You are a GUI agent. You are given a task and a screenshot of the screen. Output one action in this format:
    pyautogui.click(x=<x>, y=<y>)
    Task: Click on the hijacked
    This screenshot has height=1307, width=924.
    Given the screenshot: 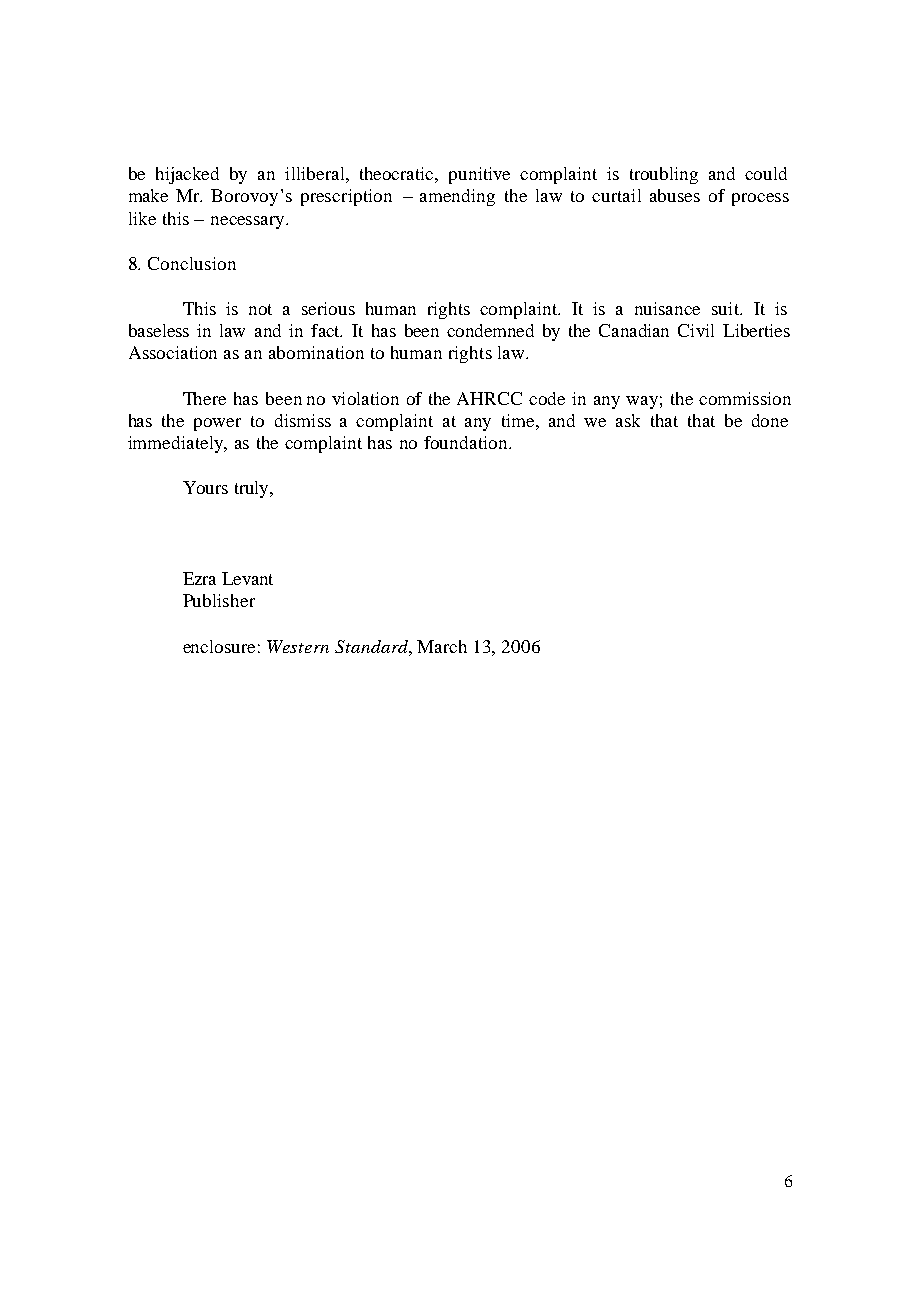 What is the action you would take?
    pyautogui.click(x=187, y=175)
